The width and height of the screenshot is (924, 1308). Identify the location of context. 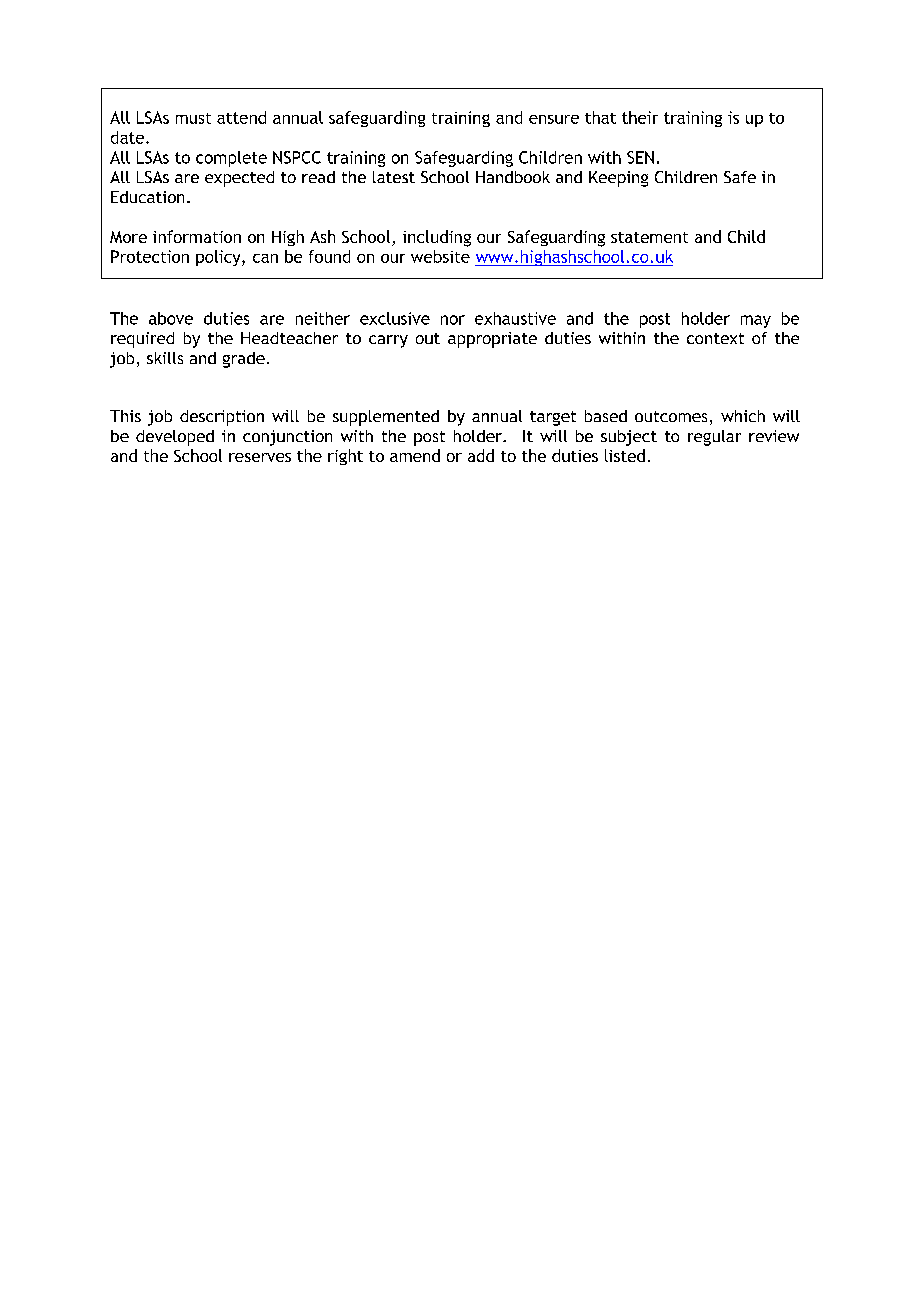
(715, 338).
